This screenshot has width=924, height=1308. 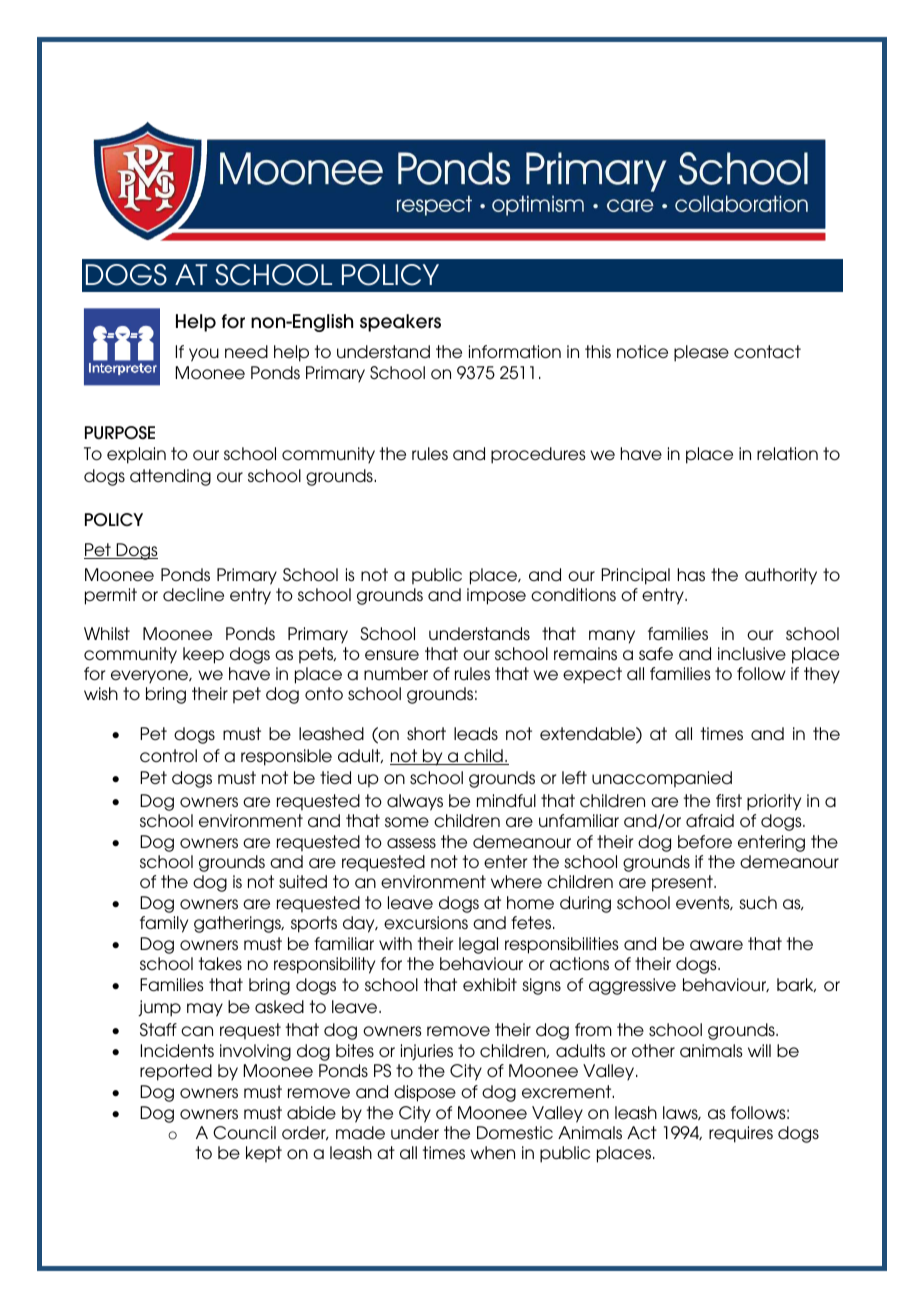 What do you see at coordinates (193, 595) in the screenshot?
I see `decline` at bounding box center [193, 595].
